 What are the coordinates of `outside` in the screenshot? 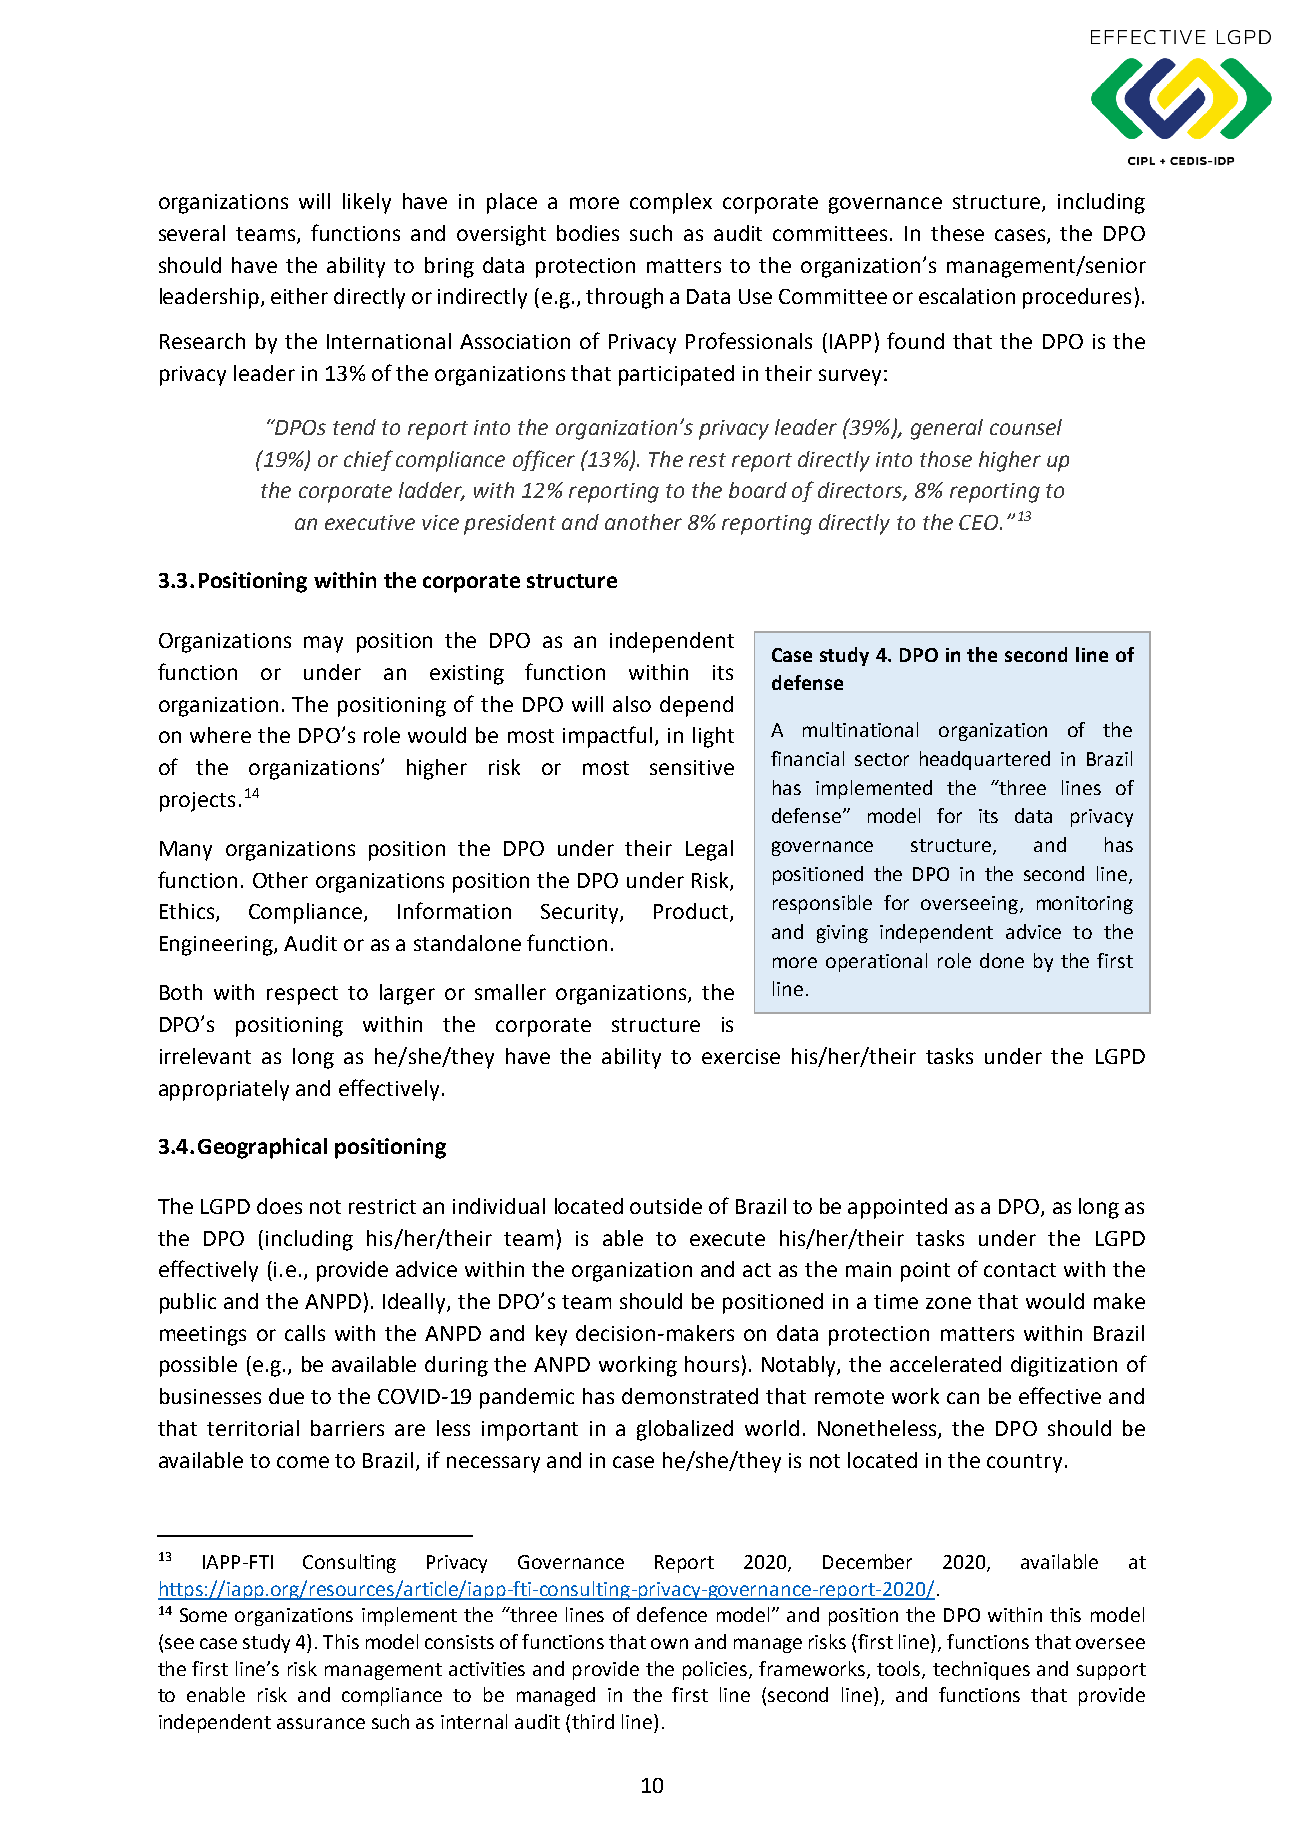 It's located at (666, 1206).
